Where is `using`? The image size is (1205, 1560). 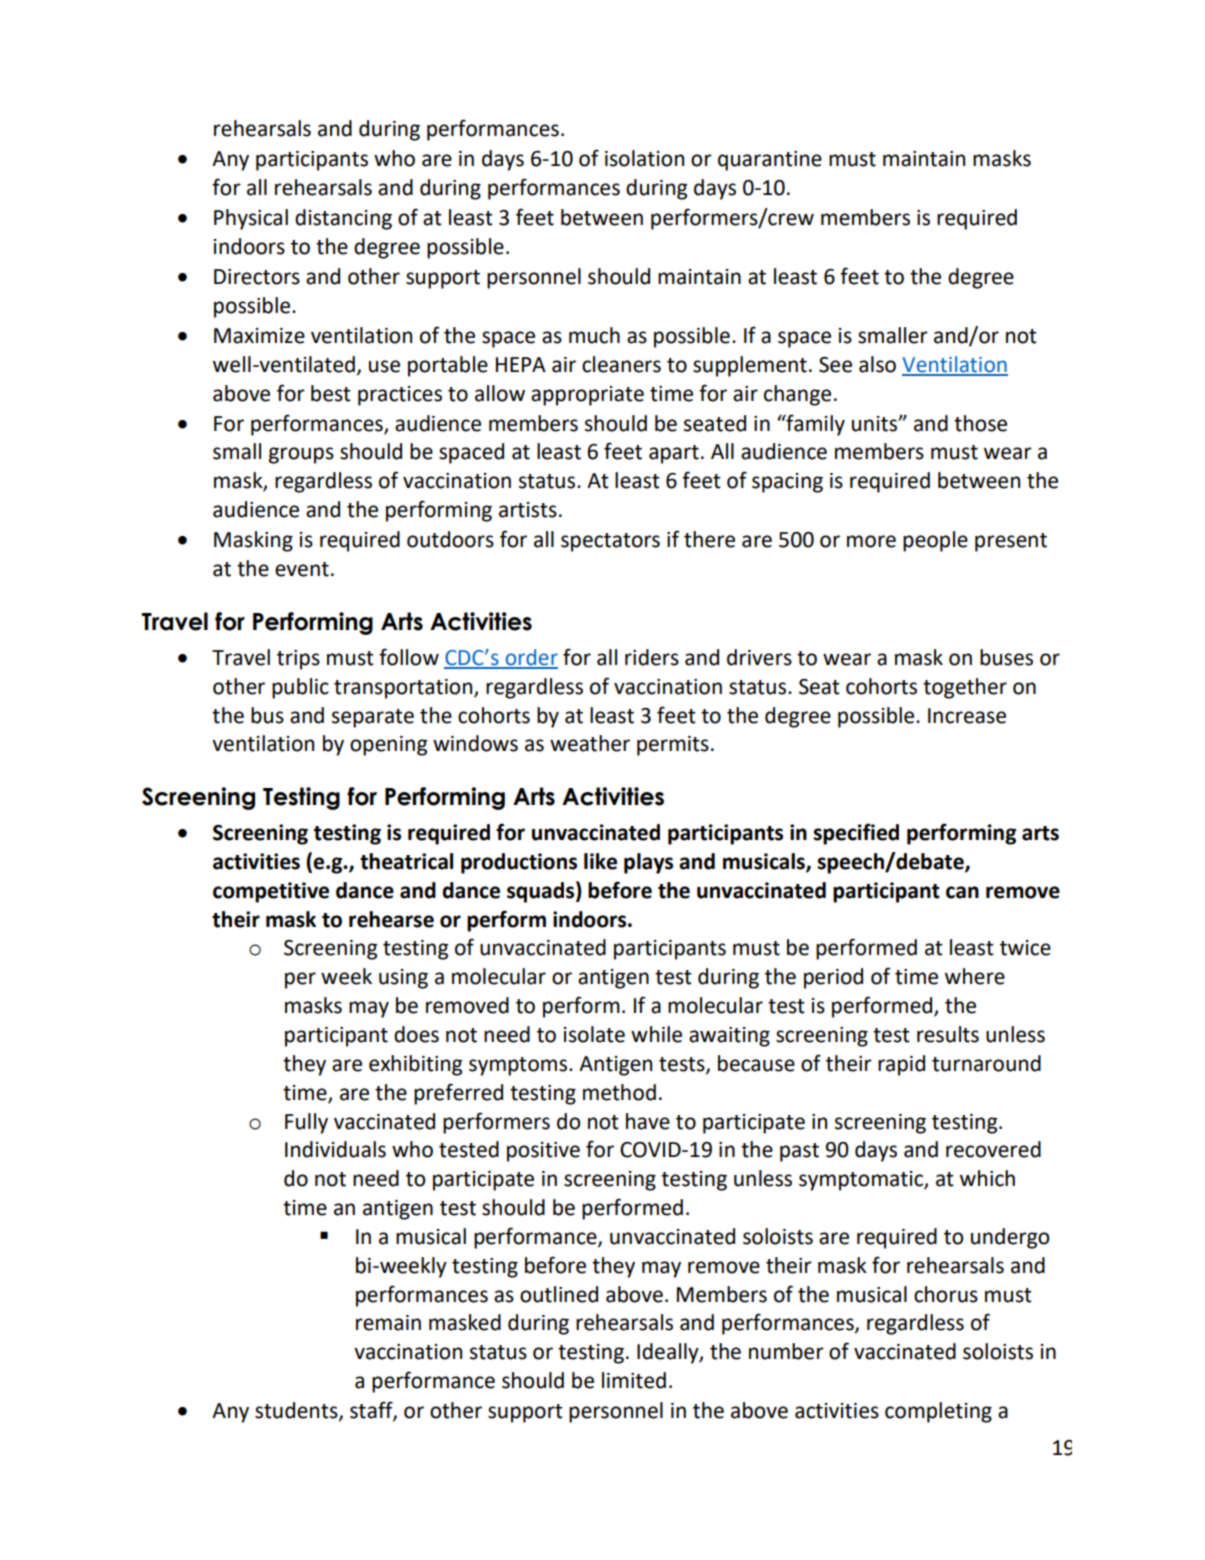
using is located at coordinates (403, 979).
